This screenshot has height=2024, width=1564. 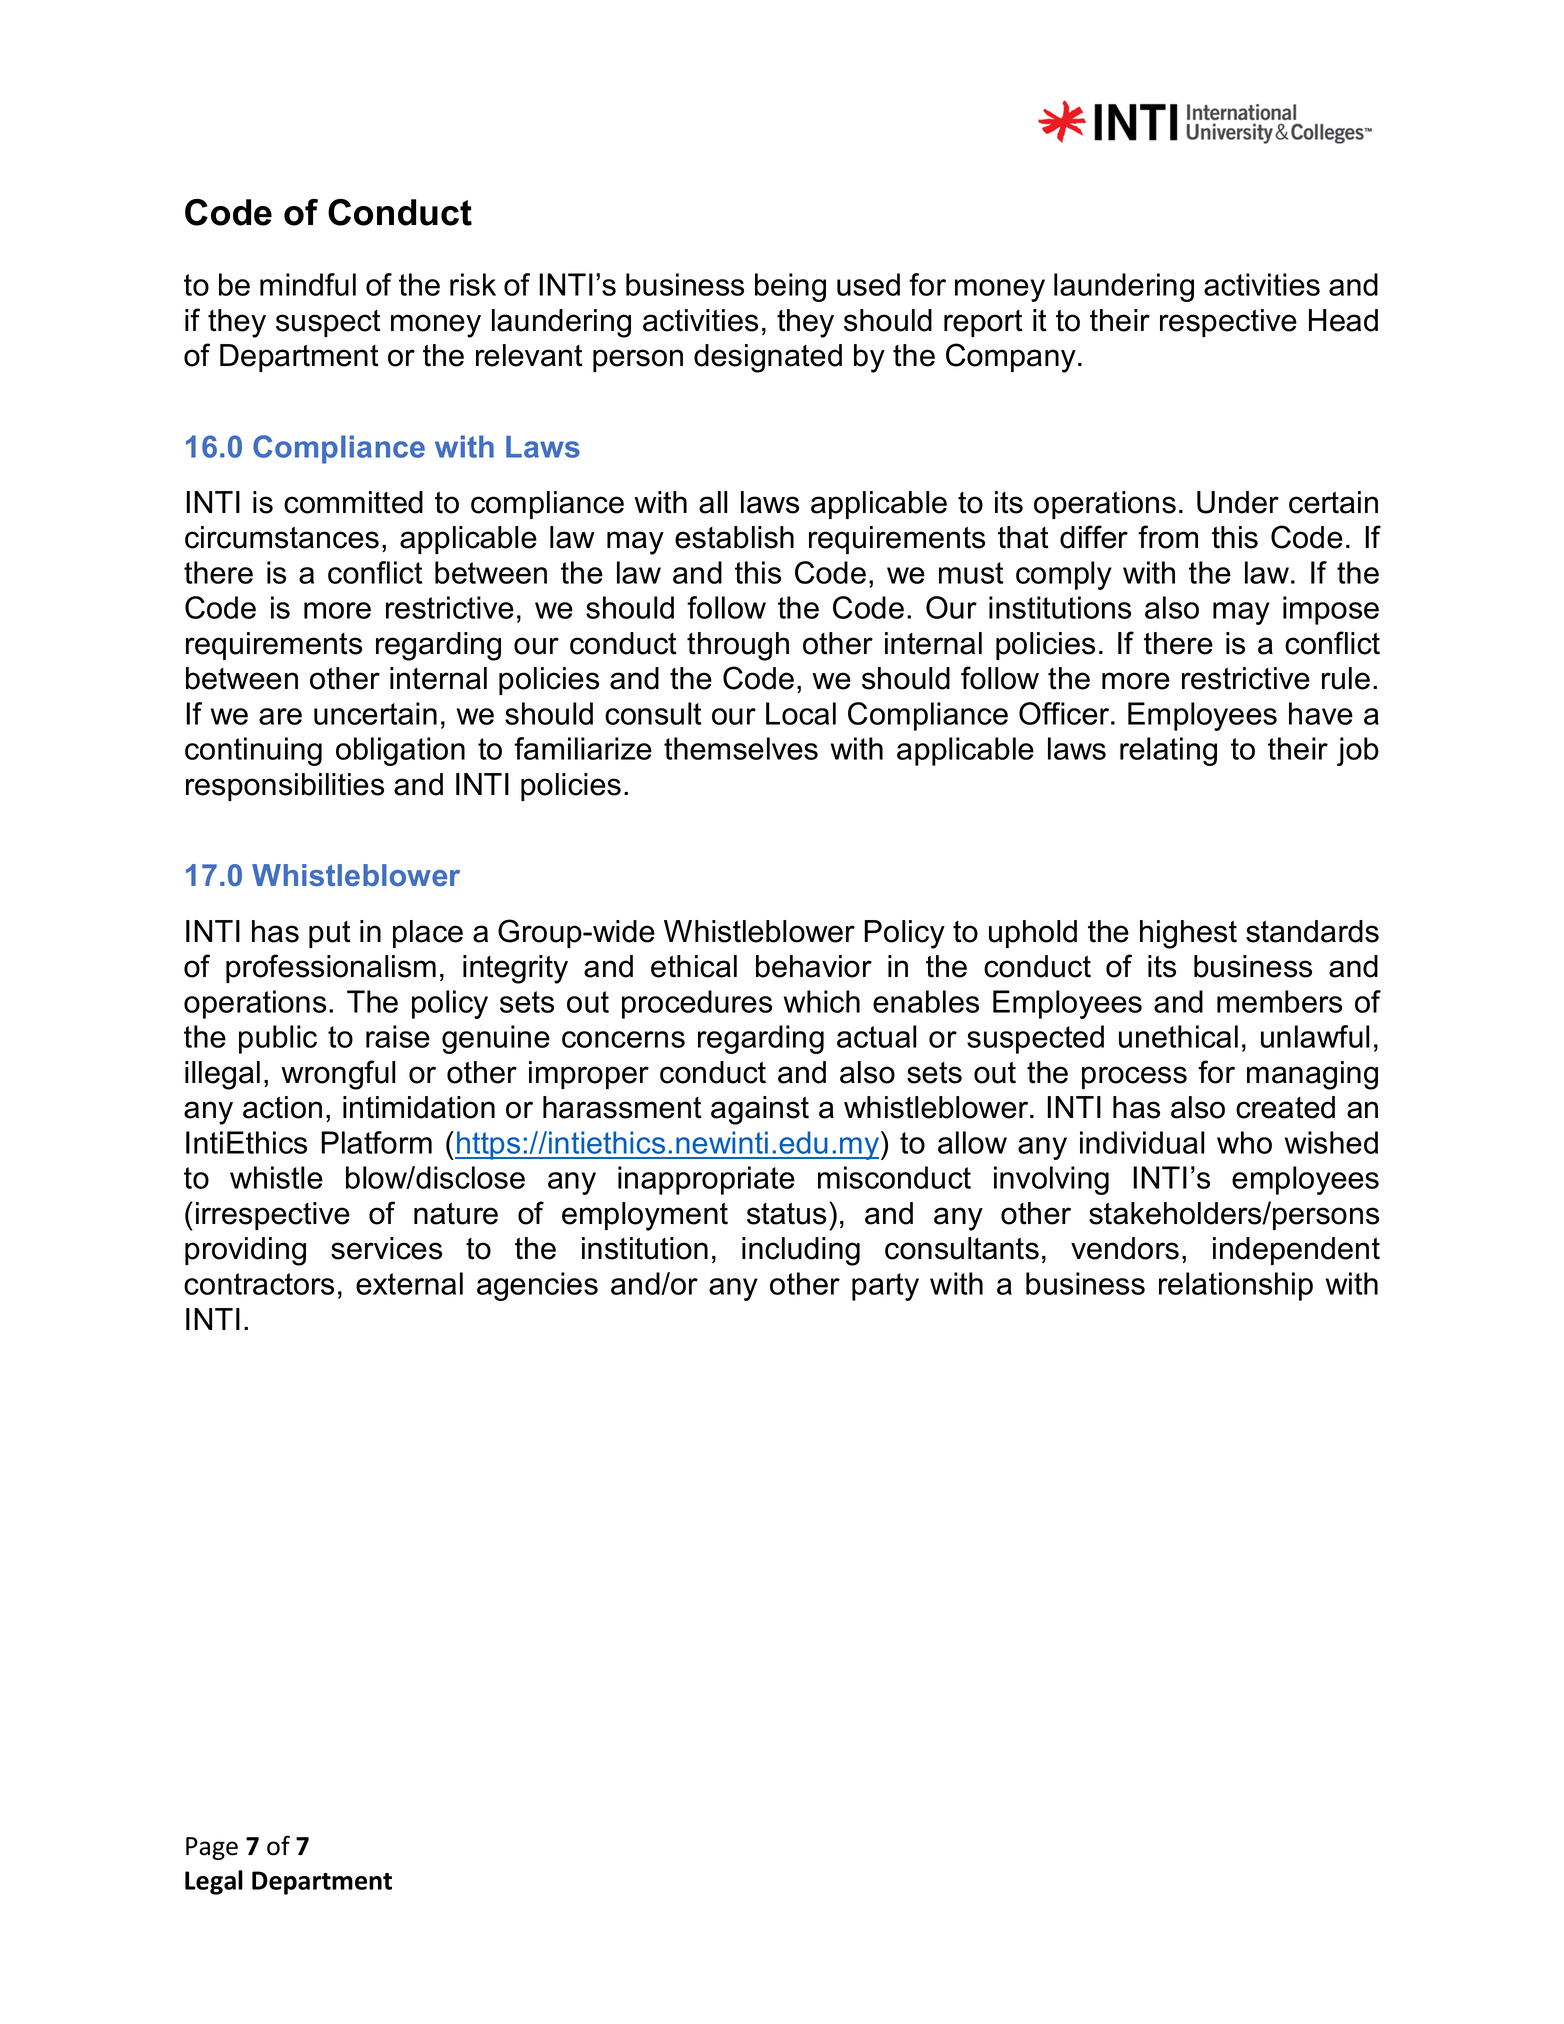 What do you see at coordinates (1168, 751) in the screenshot?
I see `relating` at bounding box center [1168, 751].
